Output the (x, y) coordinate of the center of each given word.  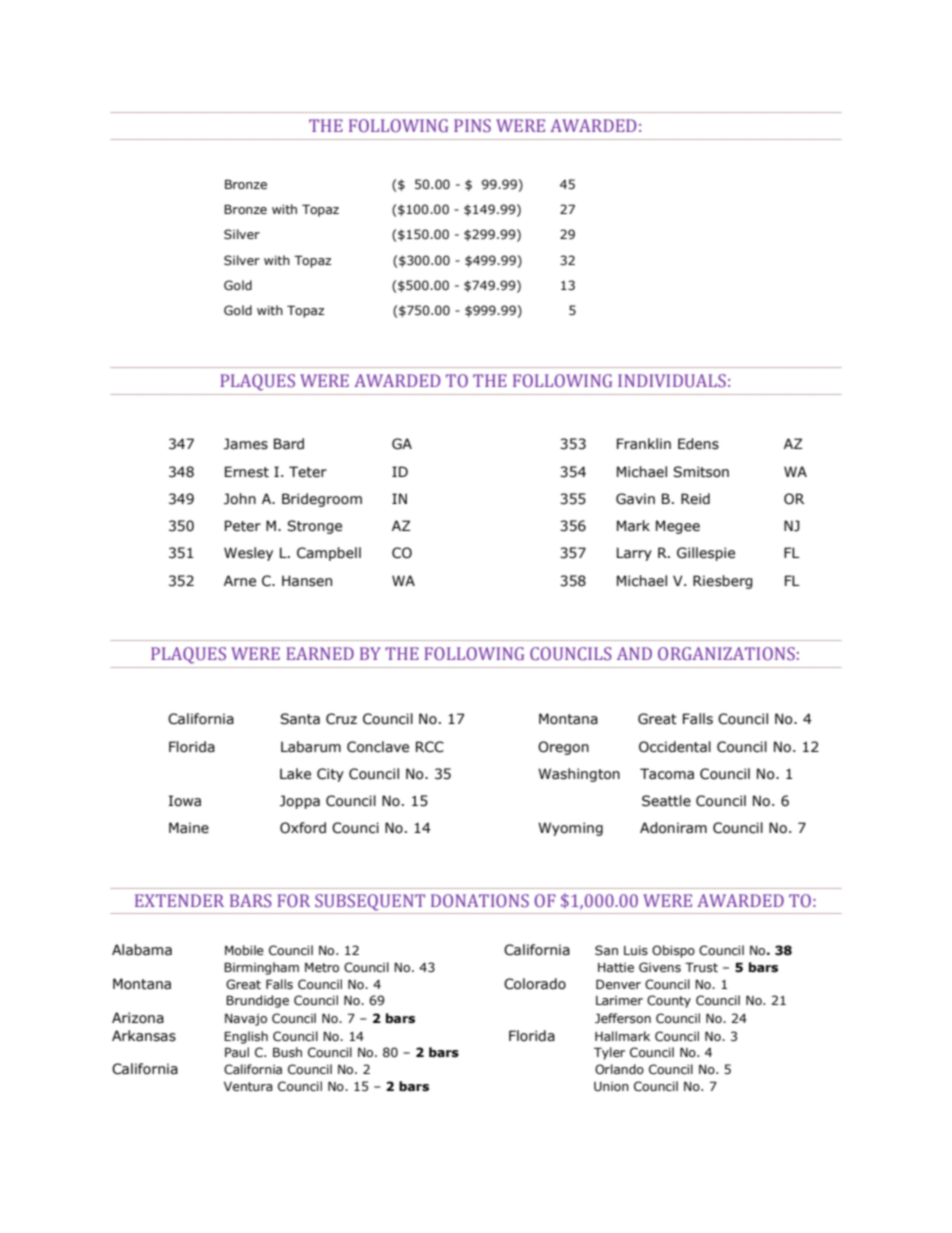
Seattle (666, 801)
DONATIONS (480, 900)
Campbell (329, 554)
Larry (634, 554)
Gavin (635, 499)
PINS (472, 125)
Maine (189, 828)
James (246, 444)
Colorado (535, 984)
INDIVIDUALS (672, 380)
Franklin (644, 443)
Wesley (248, 554)
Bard (289, 444)
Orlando (619, 1069)
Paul (237, 1052)
